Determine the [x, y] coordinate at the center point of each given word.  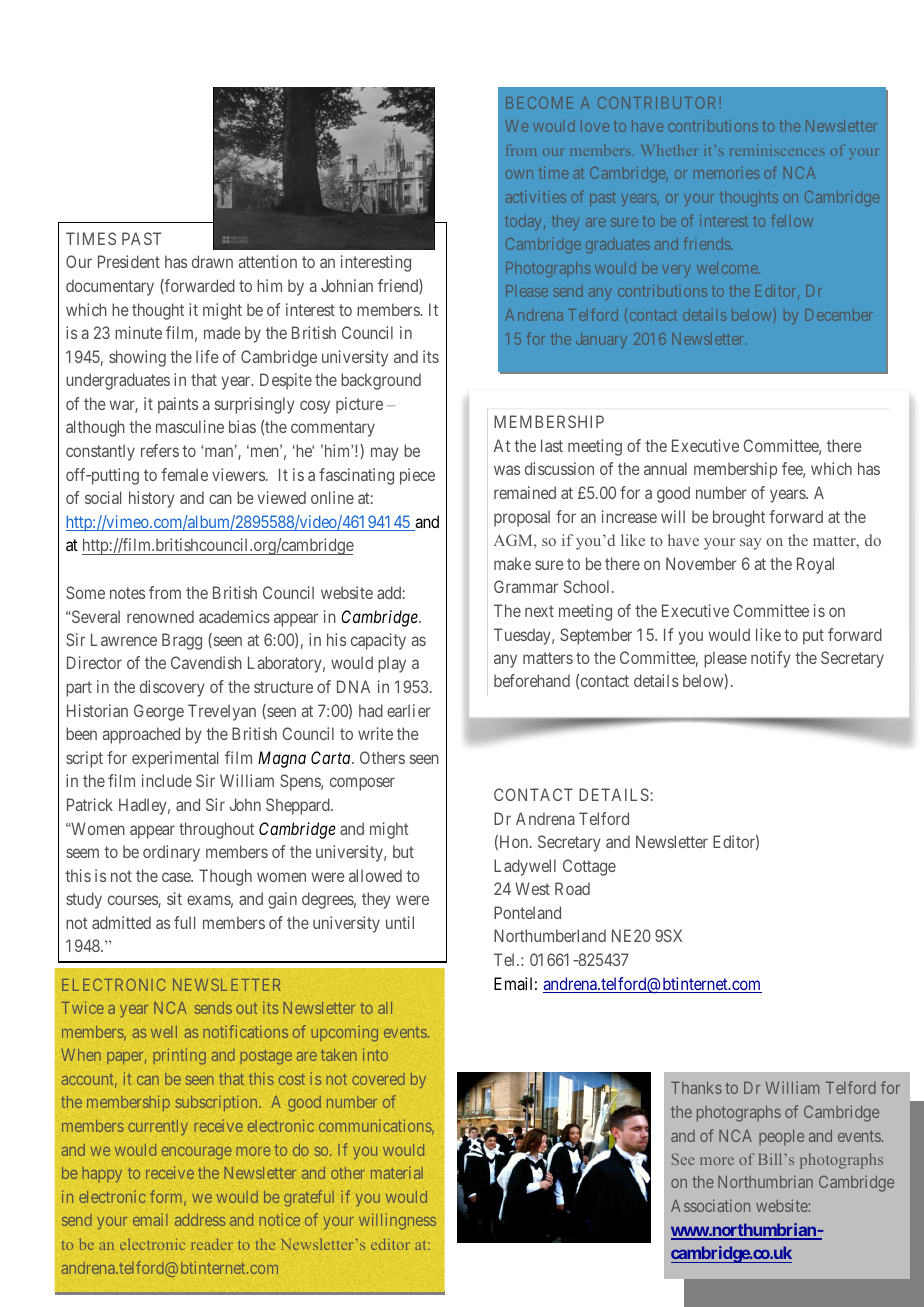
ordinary [171, 853]
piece [417, 476]
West [532, 888]
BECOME [539, 103]
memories [726, 173]
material [397, 1172]
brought [739, 518]
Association [710, 1205]
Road [572, 888]
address [200, 1220]
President [129, 261]
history [152, 499]
